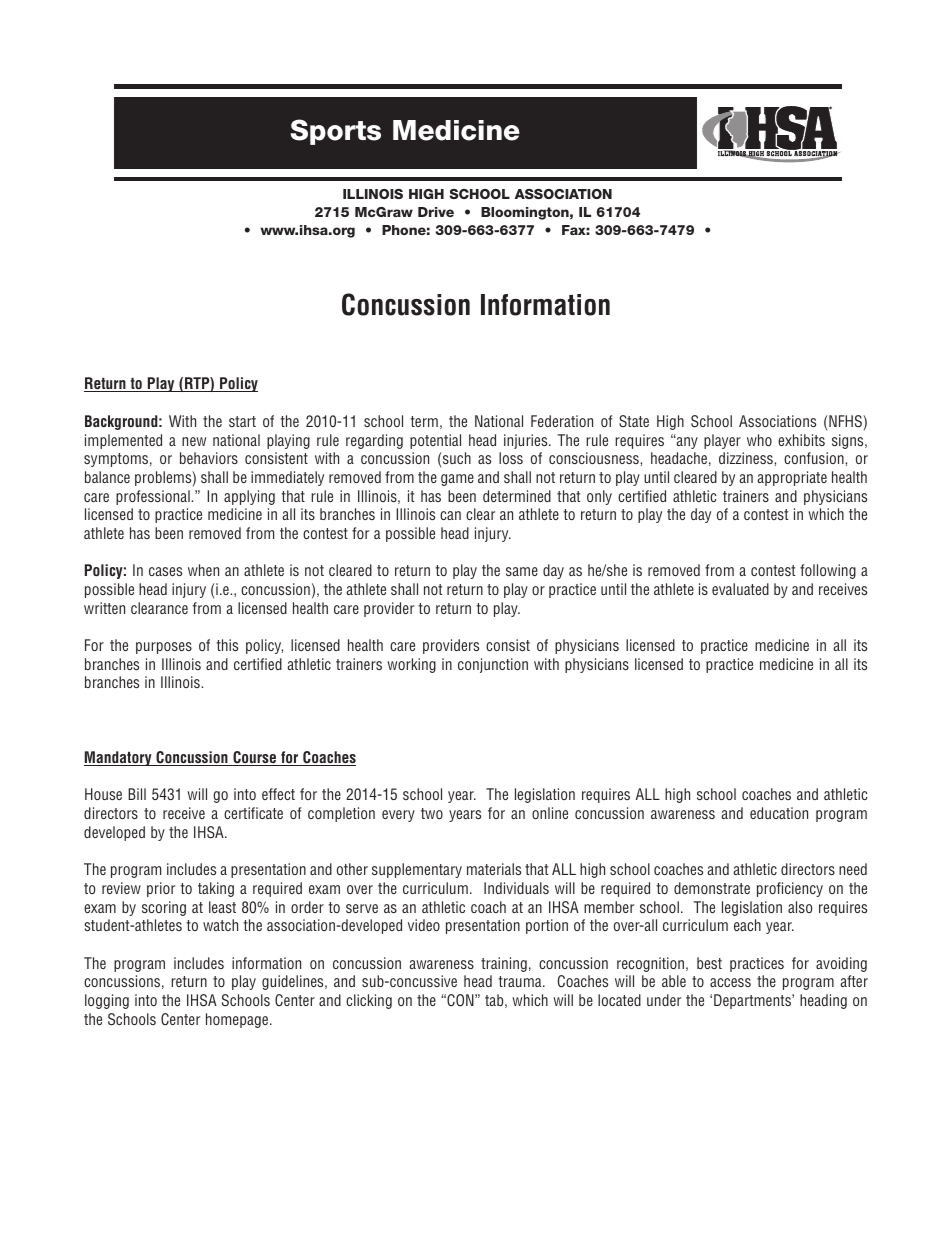 The width and height of the page is (952, 1233). Describe the element at coordinates (493, 665) in the page. I see `conjunction` at that location.
